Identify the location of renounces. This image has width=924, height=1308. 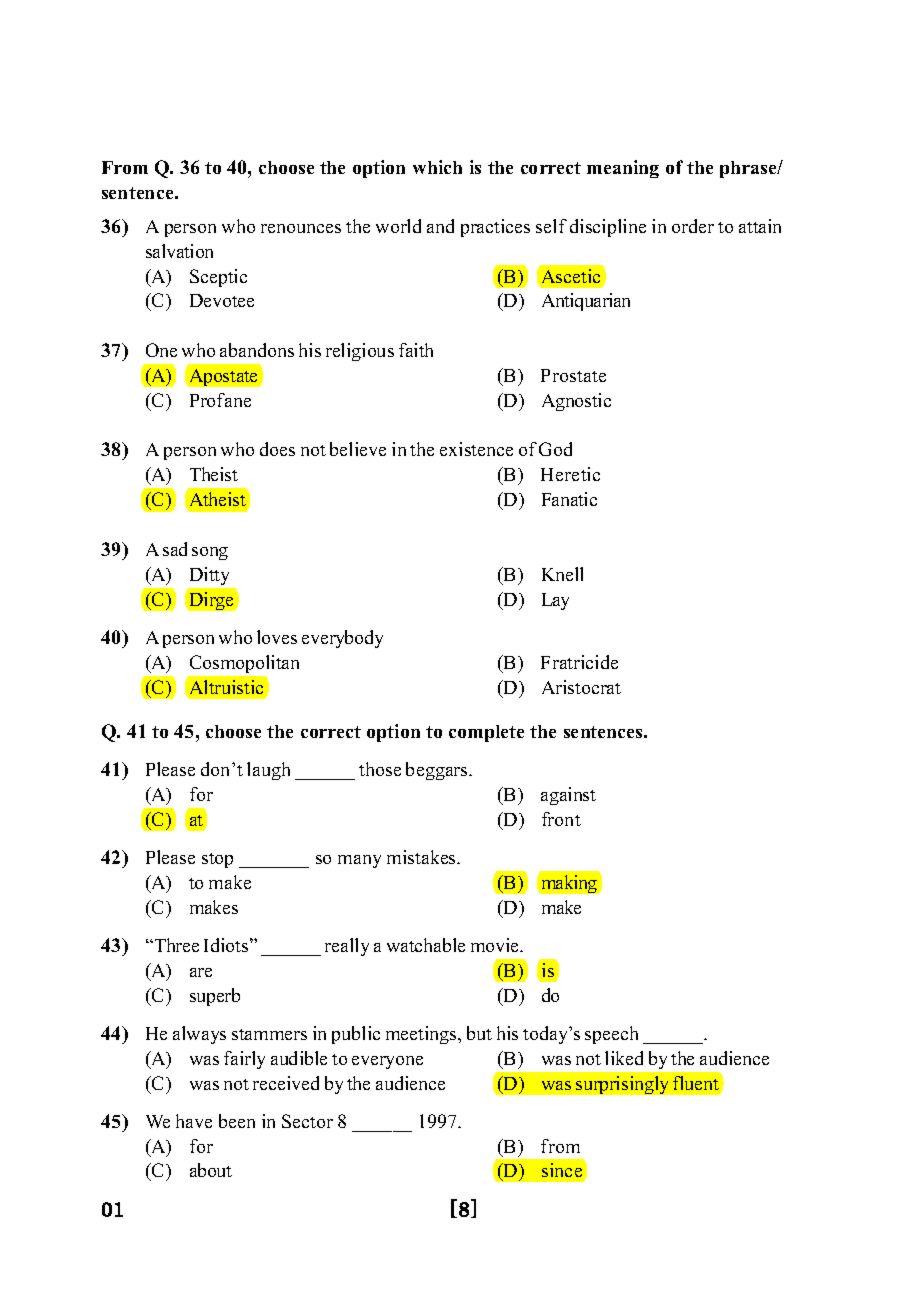
(301, 228).
